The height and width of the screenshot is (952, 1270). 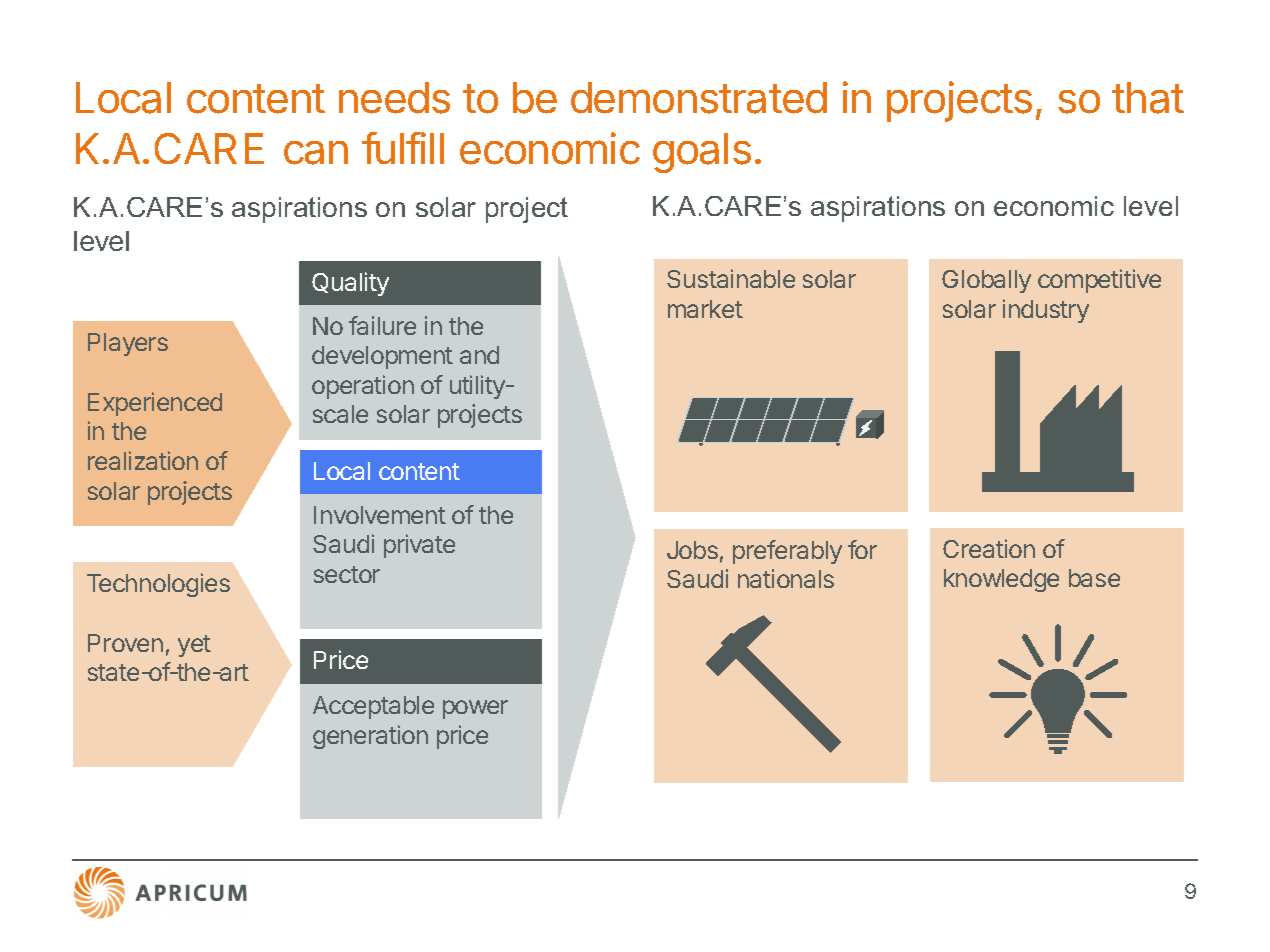 I want to click on can, so click(x=316, y=153).
